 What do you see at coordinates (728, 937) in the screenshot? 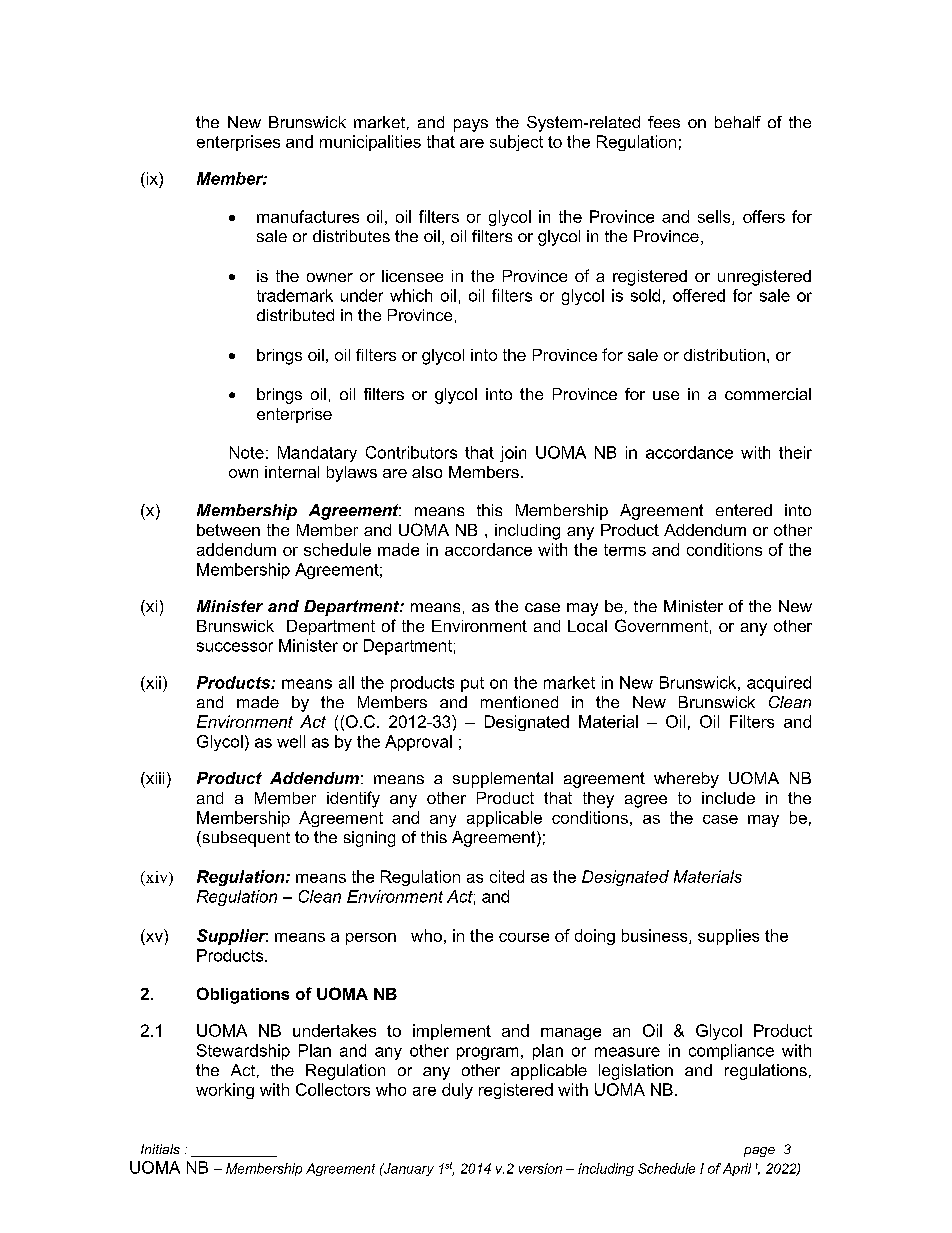
I see `supplies` at bounding box center [728, 937].
